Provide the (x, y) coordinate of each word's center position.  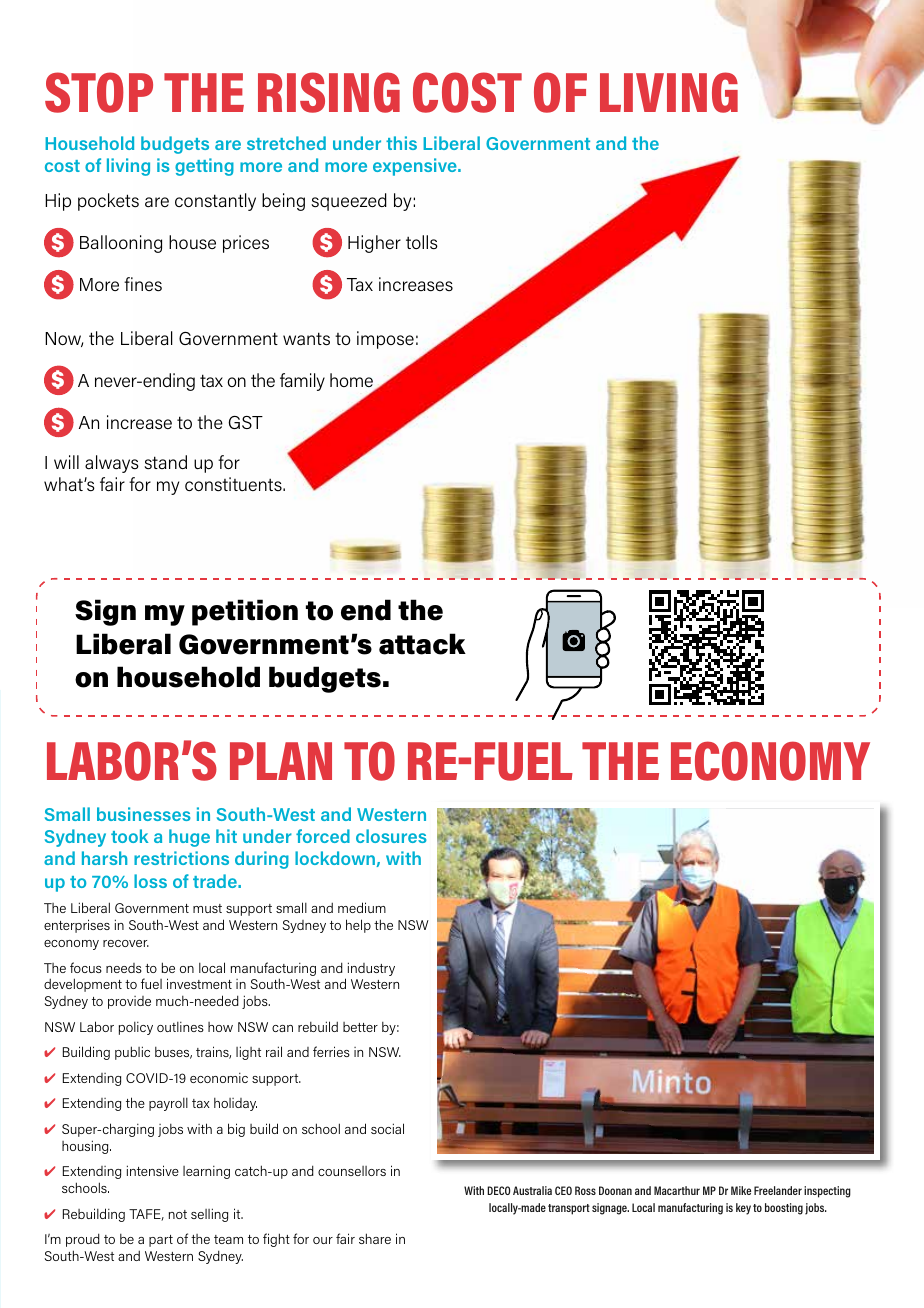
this (401, 143)
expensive (416, 167)
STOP (99, 92)
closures (391, 836)
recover (126, 943)
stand (165, 462)
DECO (499, 1190)
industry (371, 969)
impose (385, 340)
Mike (741, 1190)
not (178, 1214)
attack (422, 644)
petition (245, 612)
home (351, 380)
